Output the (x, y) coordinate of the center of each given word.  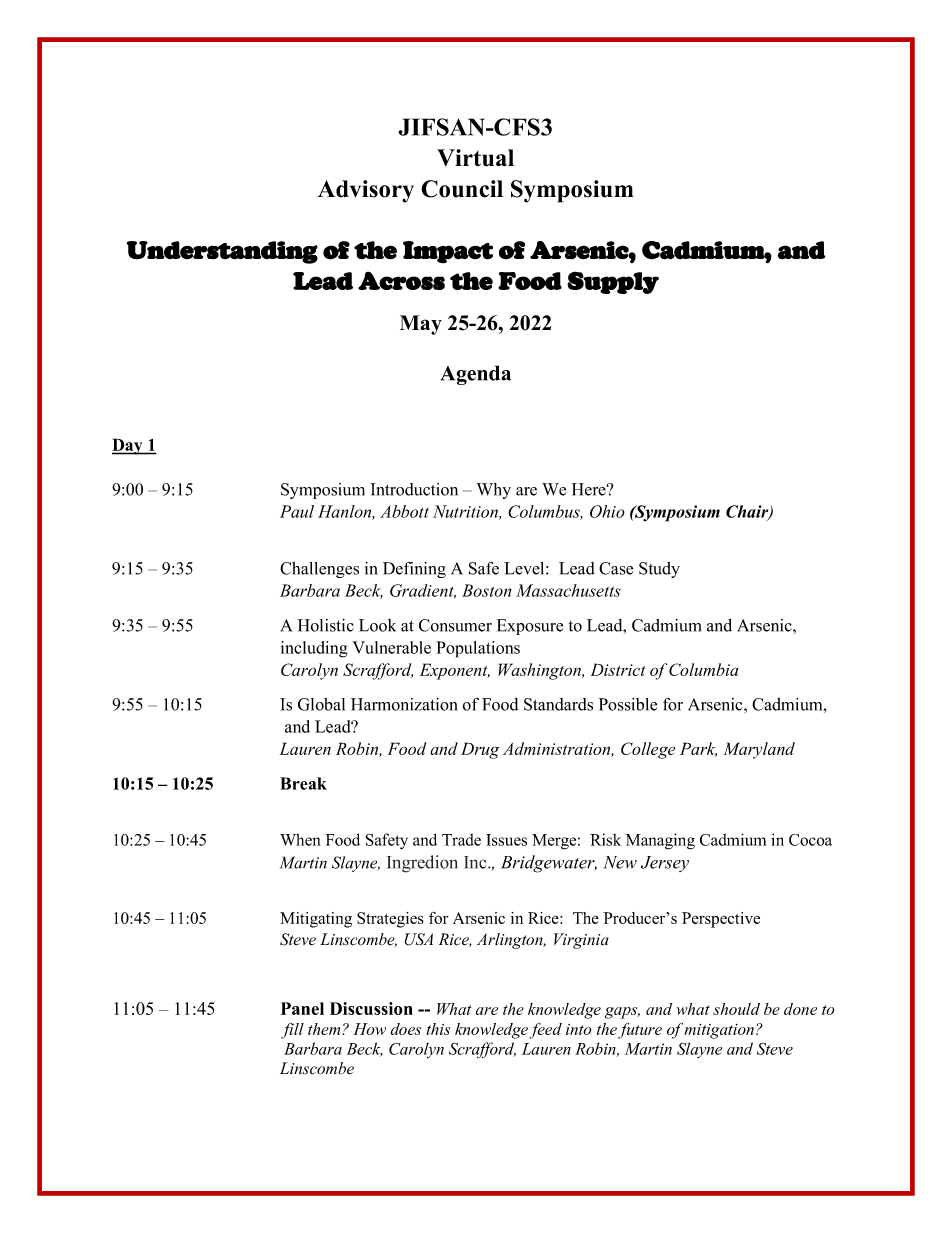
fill (292, 1031)
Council (462, 189)
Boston (487, 590)
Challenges (319, 570)
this (438, 1029)
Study (659, 570)
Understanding (222, 252)
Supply (613, 282)
